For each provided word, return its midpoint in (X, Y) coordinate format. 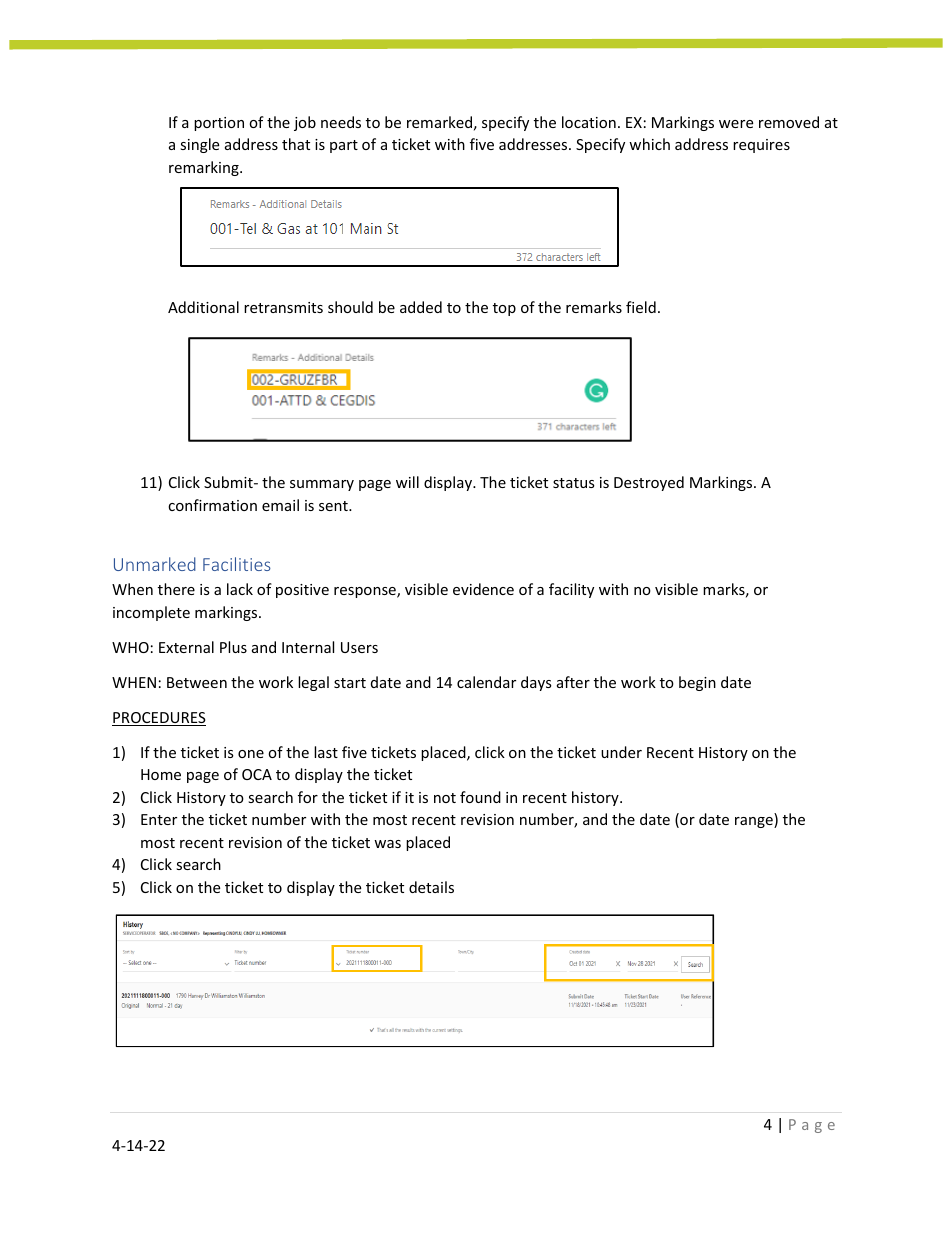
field (641, 307)
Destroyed (649, 483)
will (407, 482)
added (421, 307)
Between (197, 682)
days (536, 683)
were (736, 124)
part (344, 146)
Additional (203, 307)
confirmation (212, 505)
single (199, 145)
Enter (159, 819)
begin (697, 683)
